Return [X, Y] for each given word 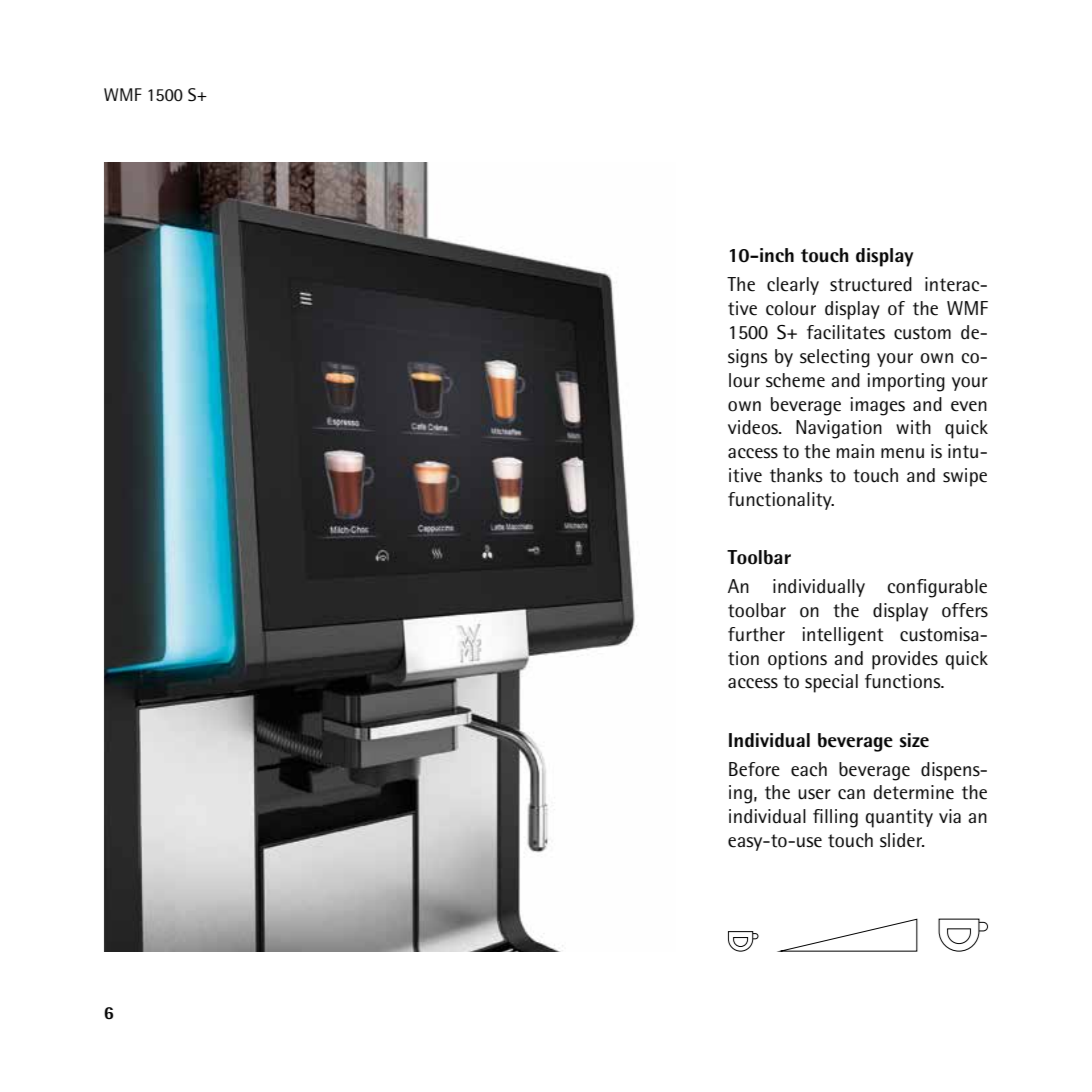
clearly [793, 286]
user [814, 794]
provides [905, 660]
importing [906, 382]
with [913, 427]
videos [754, 427]
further [756, 634]
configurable [937, 588]
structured [871, 284]
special [831, 683]
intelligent [843, 636]
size [914, 740]
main [855, 451]
